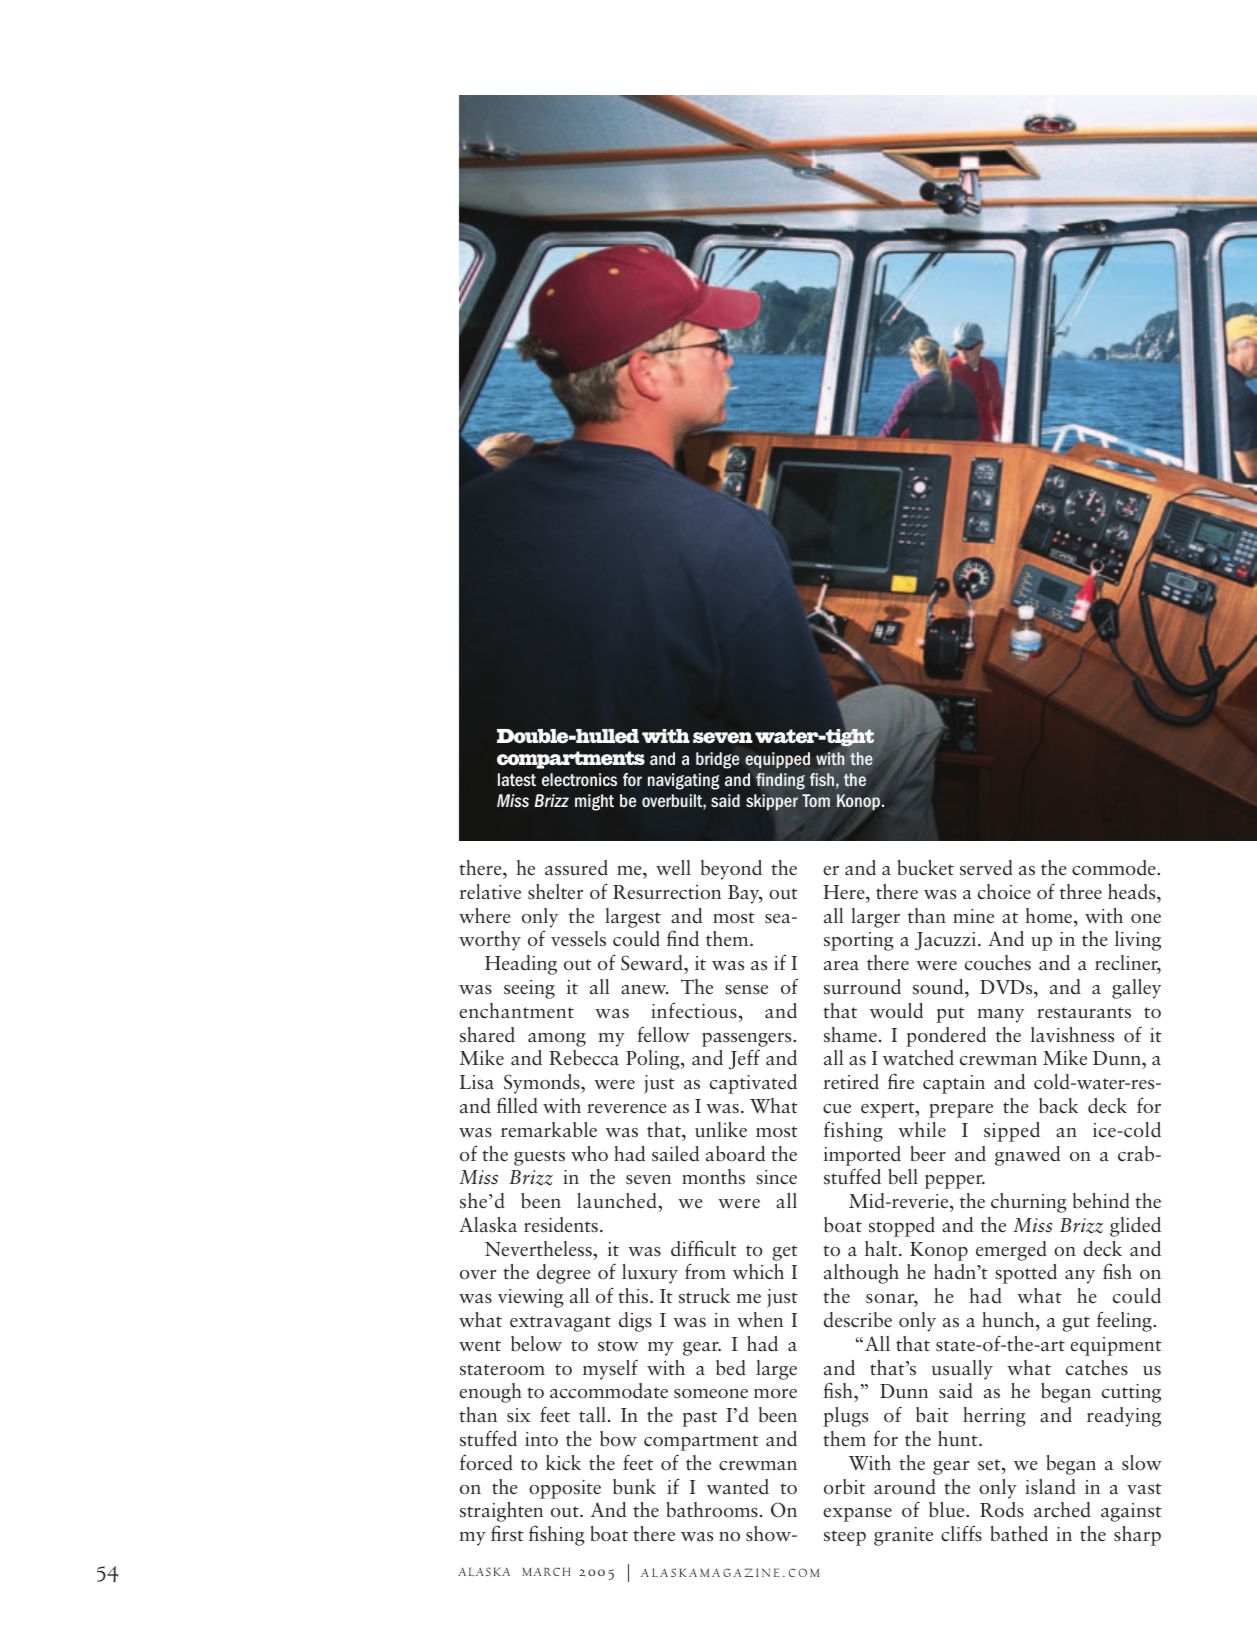 This image has height=1637, width=1257. I want to click on area, so click(841, 966).
